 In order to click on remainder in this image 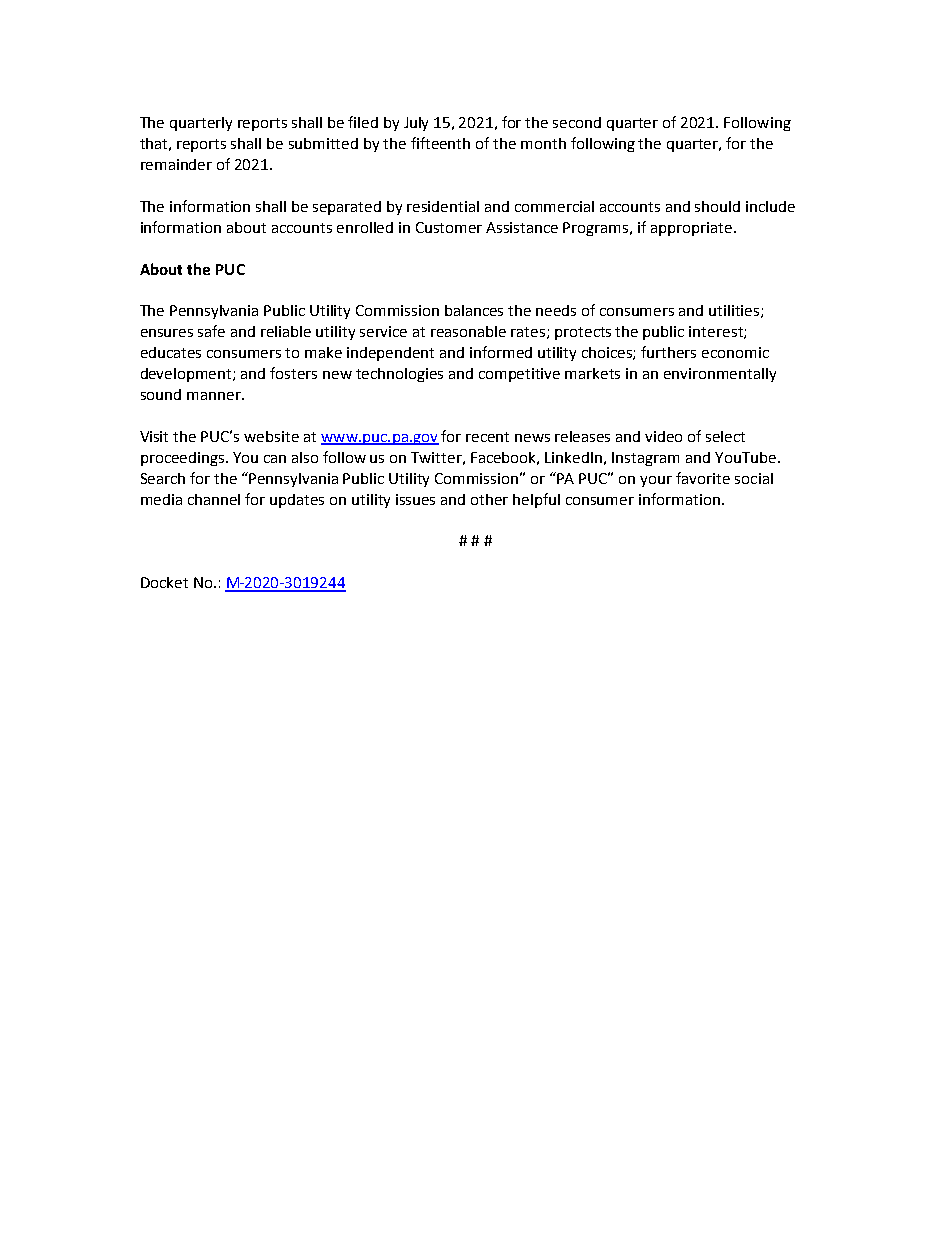, I will do `click(176, 164)`.
